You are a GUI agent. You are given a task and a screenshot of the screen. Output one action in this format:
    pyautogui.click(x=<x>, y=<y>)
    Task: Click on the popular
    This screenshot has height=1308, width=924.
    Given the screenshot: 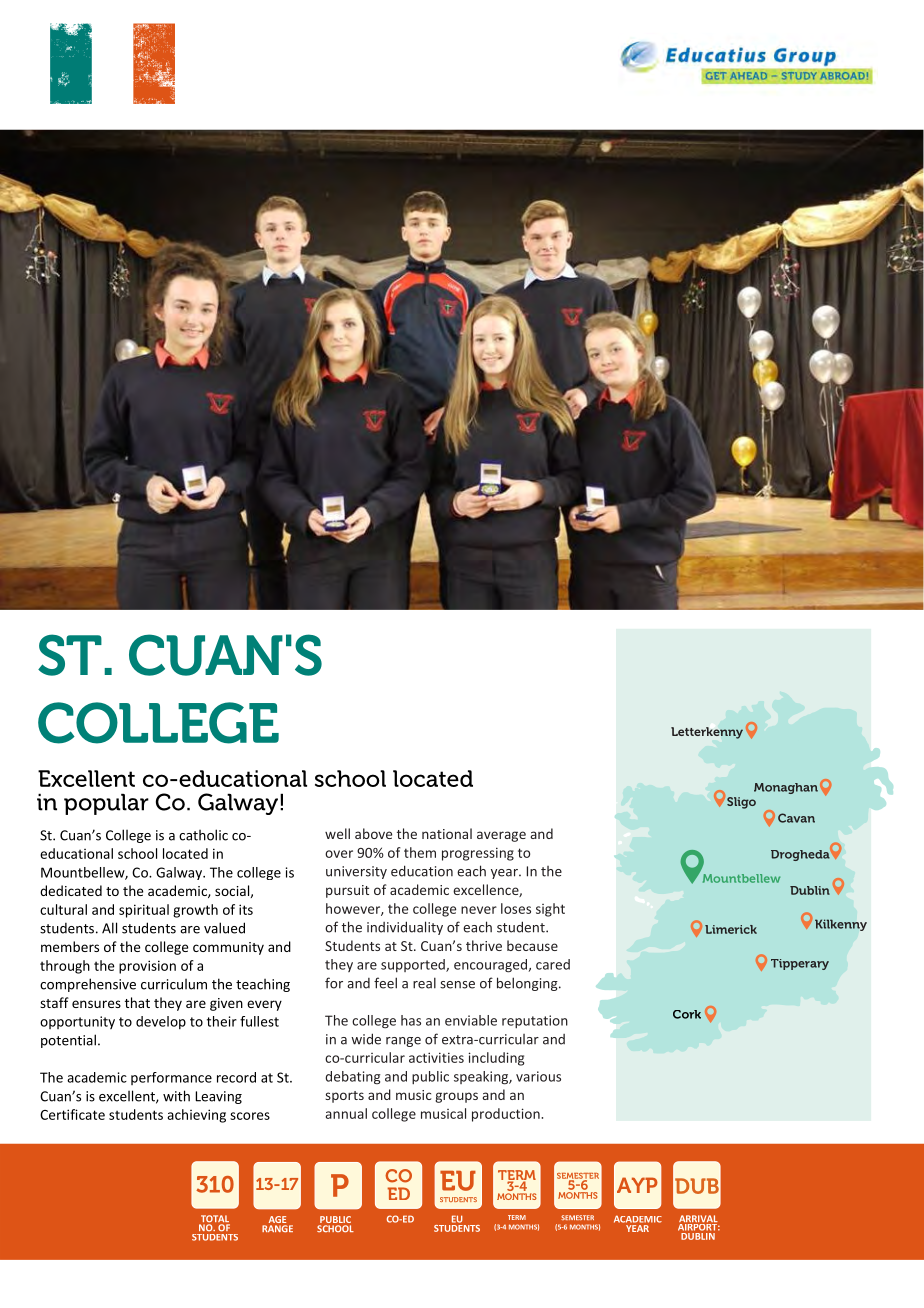 What is the action you would take?
    pyautogui.click(x=106, y=804)
